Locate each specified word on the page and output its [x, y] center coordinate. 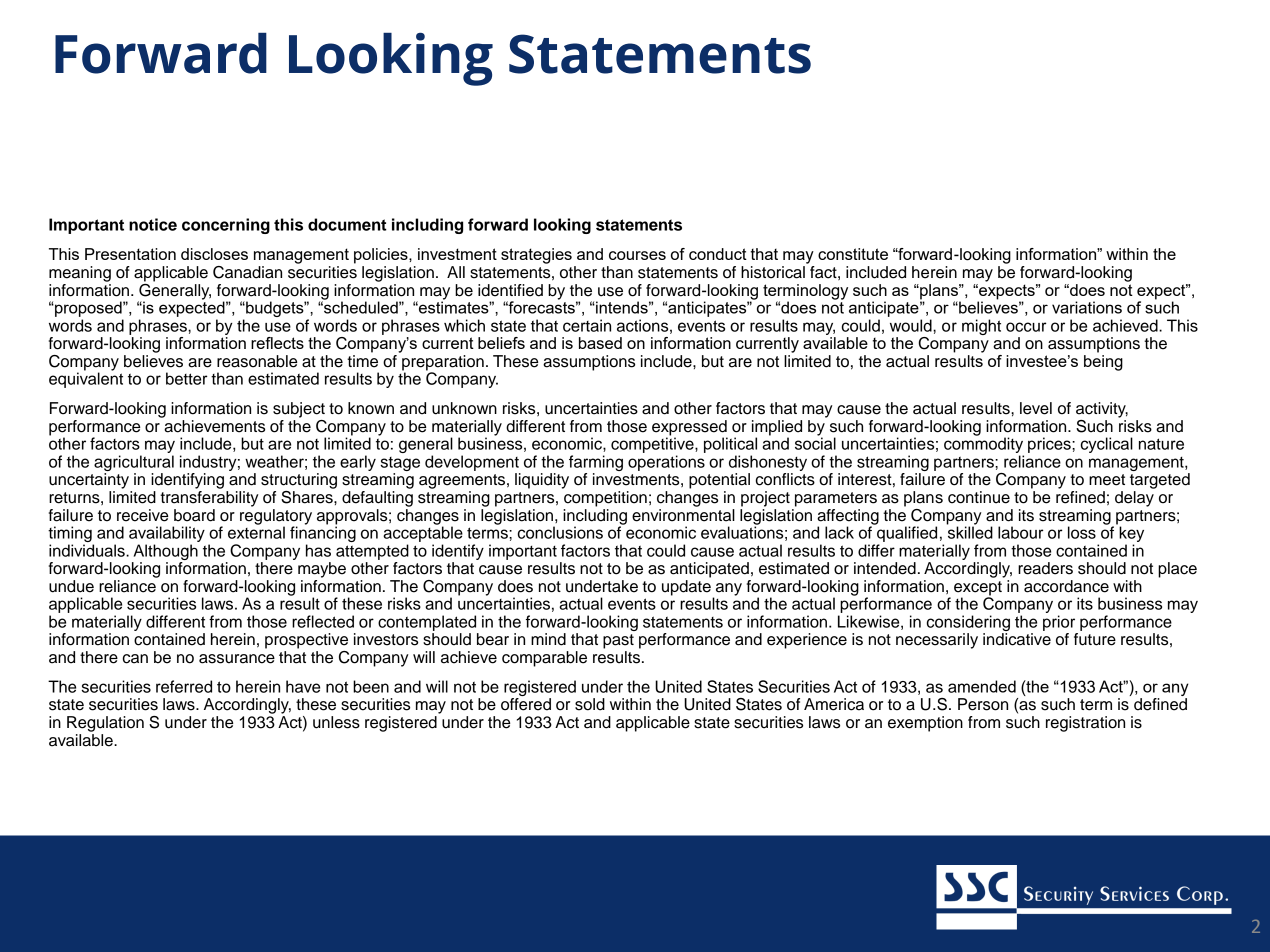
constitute [853, 254]
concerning [226, 226]
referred [184, 686]
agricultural [134, 464]
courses [637, 255]
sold [590, 704]
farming [596, 464]
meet [1107, 480]
